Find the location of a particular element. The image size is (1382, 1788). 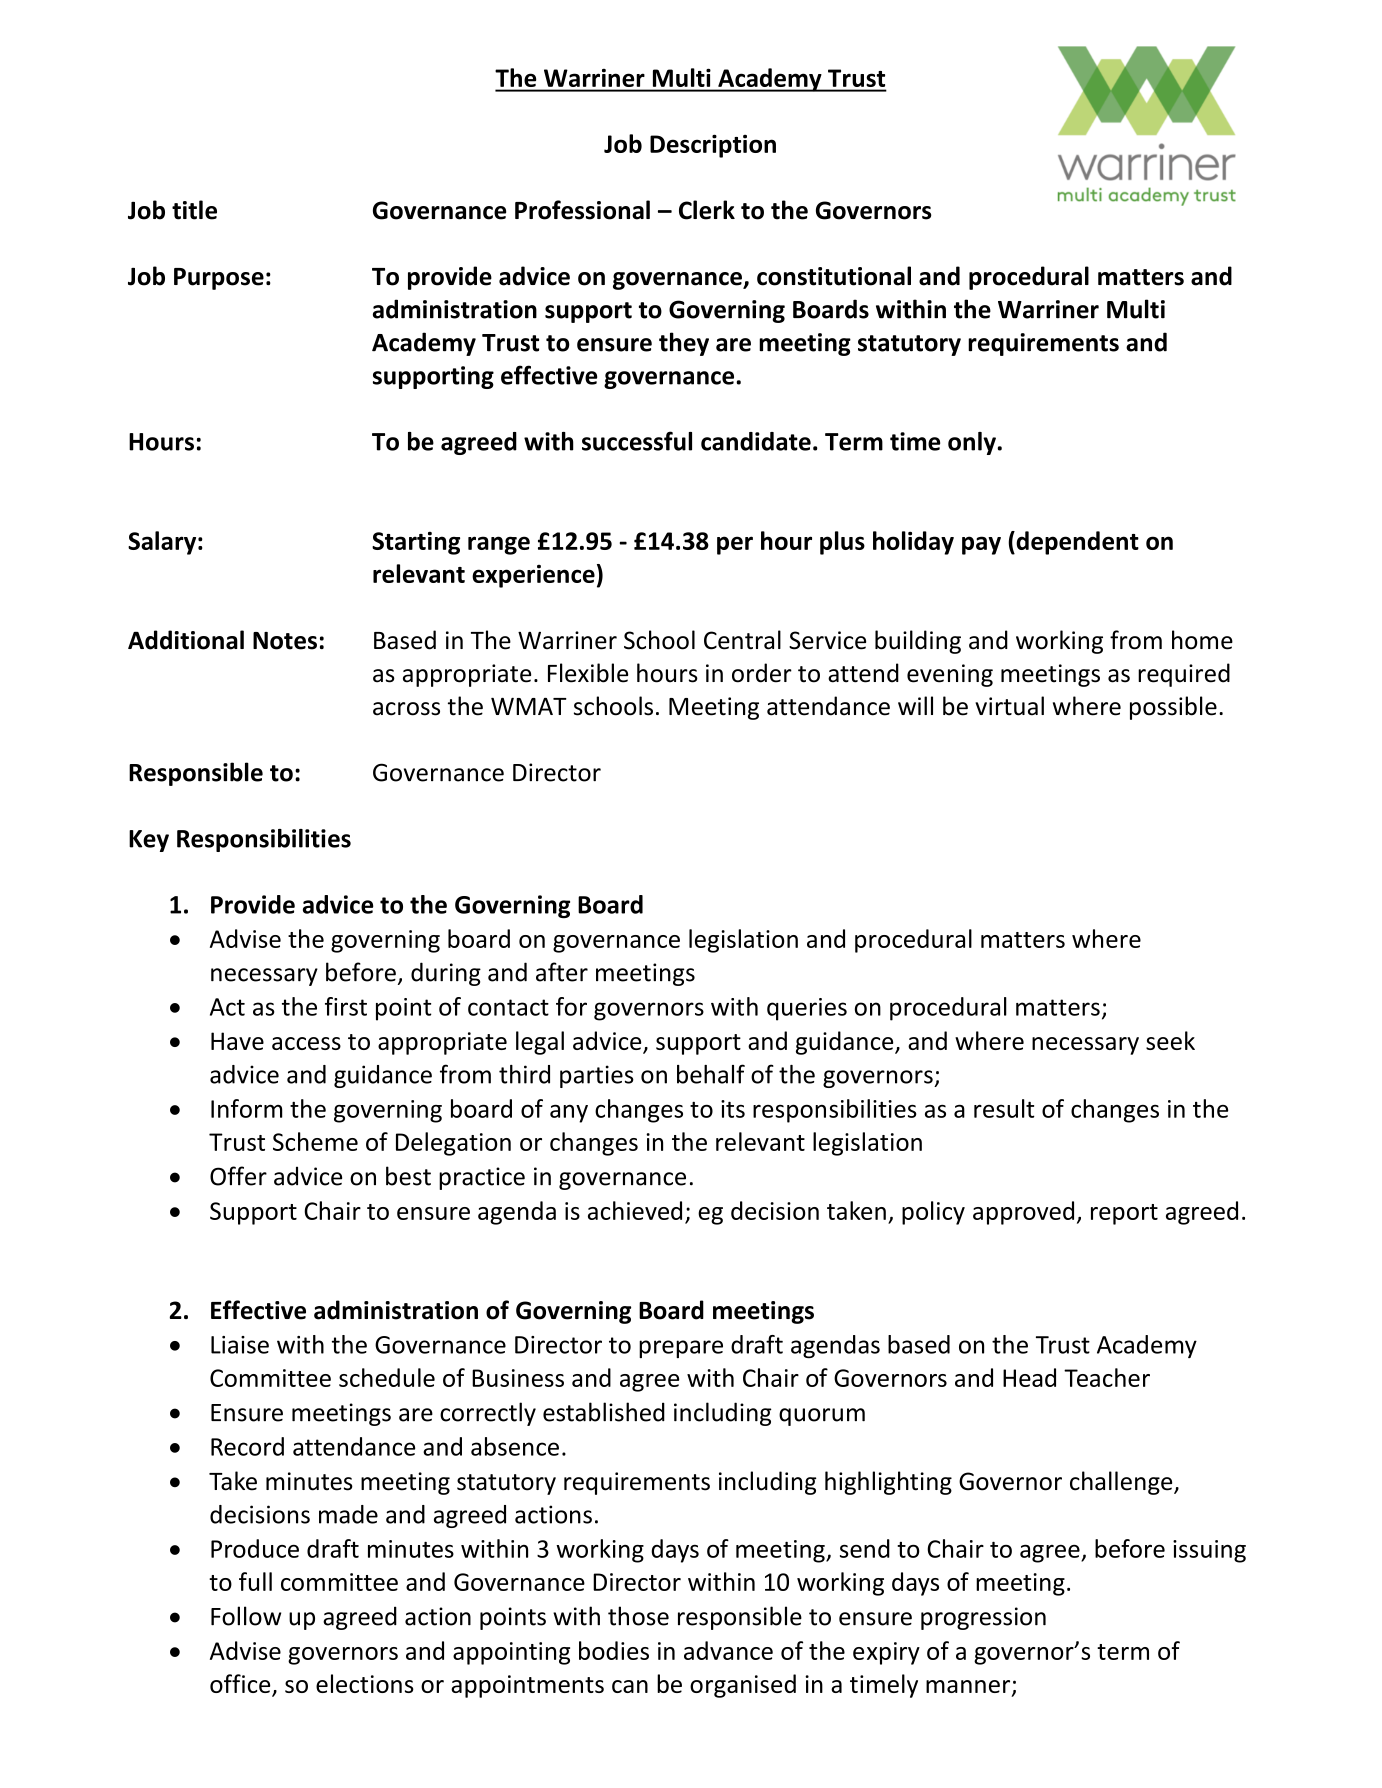

Clerk is located at coordinates (707, 210).
